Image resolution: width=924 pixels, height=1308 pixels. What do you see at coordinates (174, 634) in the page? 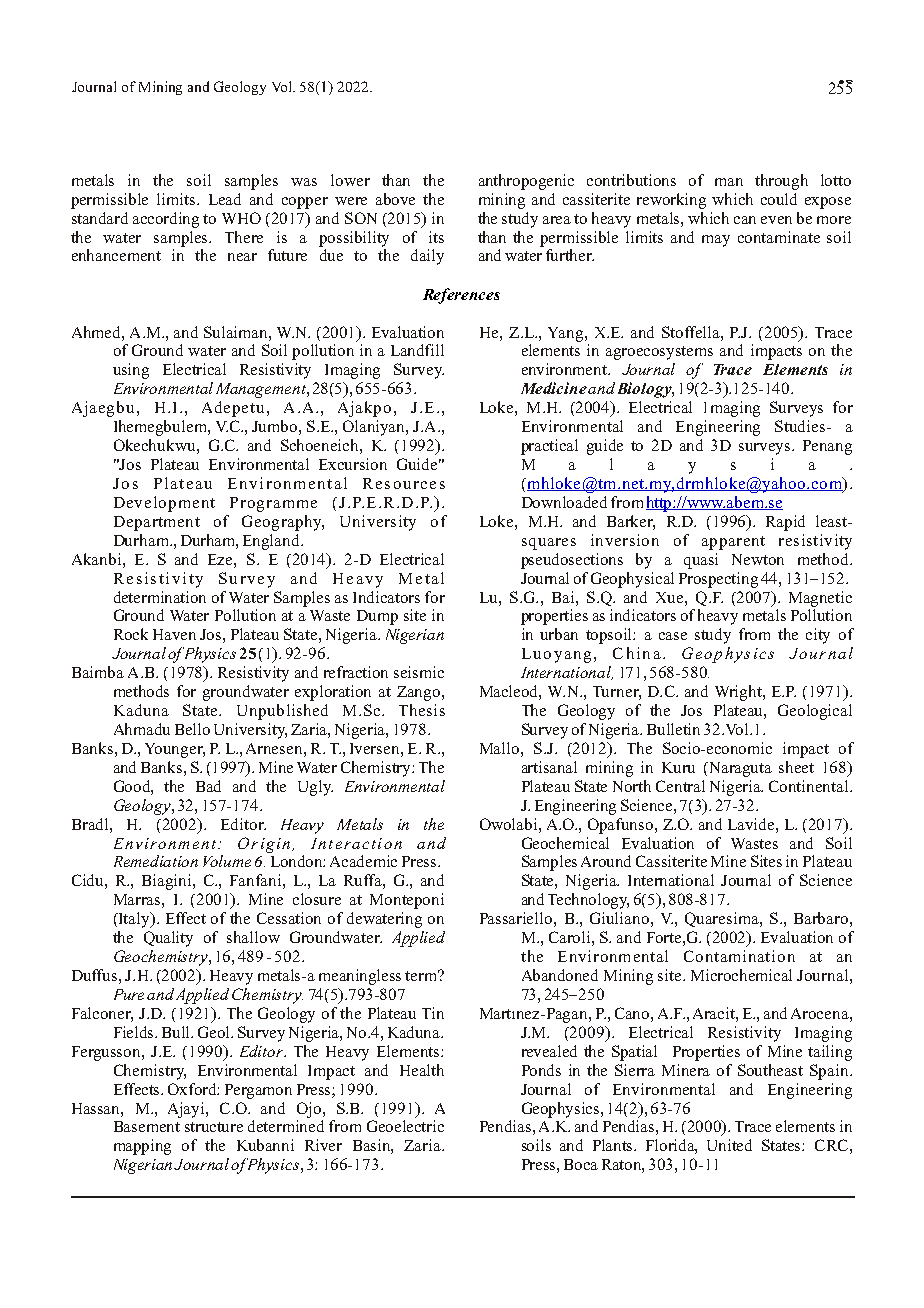
I see `Haven` at bounding box center [174, 634].
